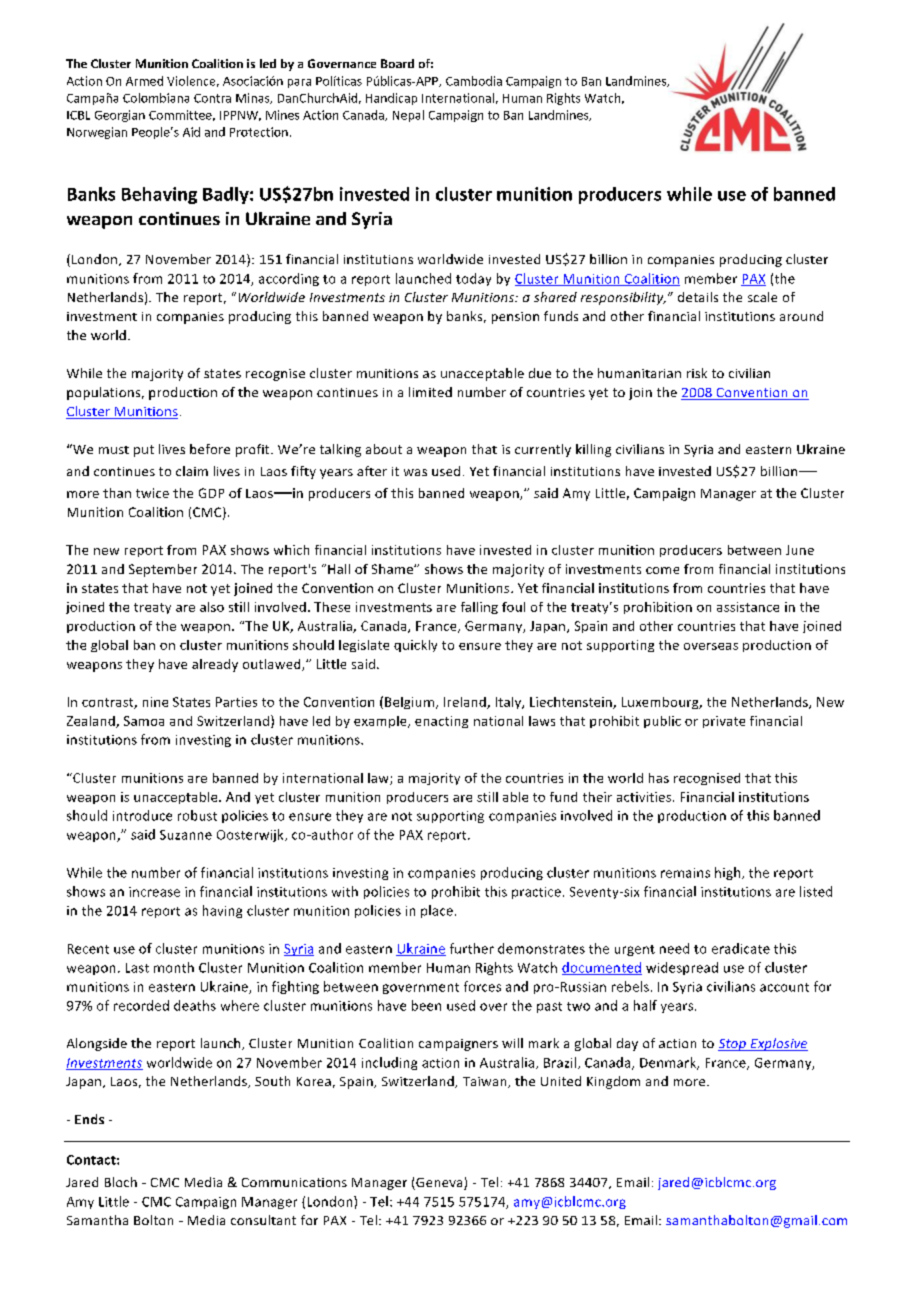 The width and height of the document is (924, 1309). What do you see at coordinates (748, 607) in the document?
I see `assistance` at bounding box center [748, 607].
